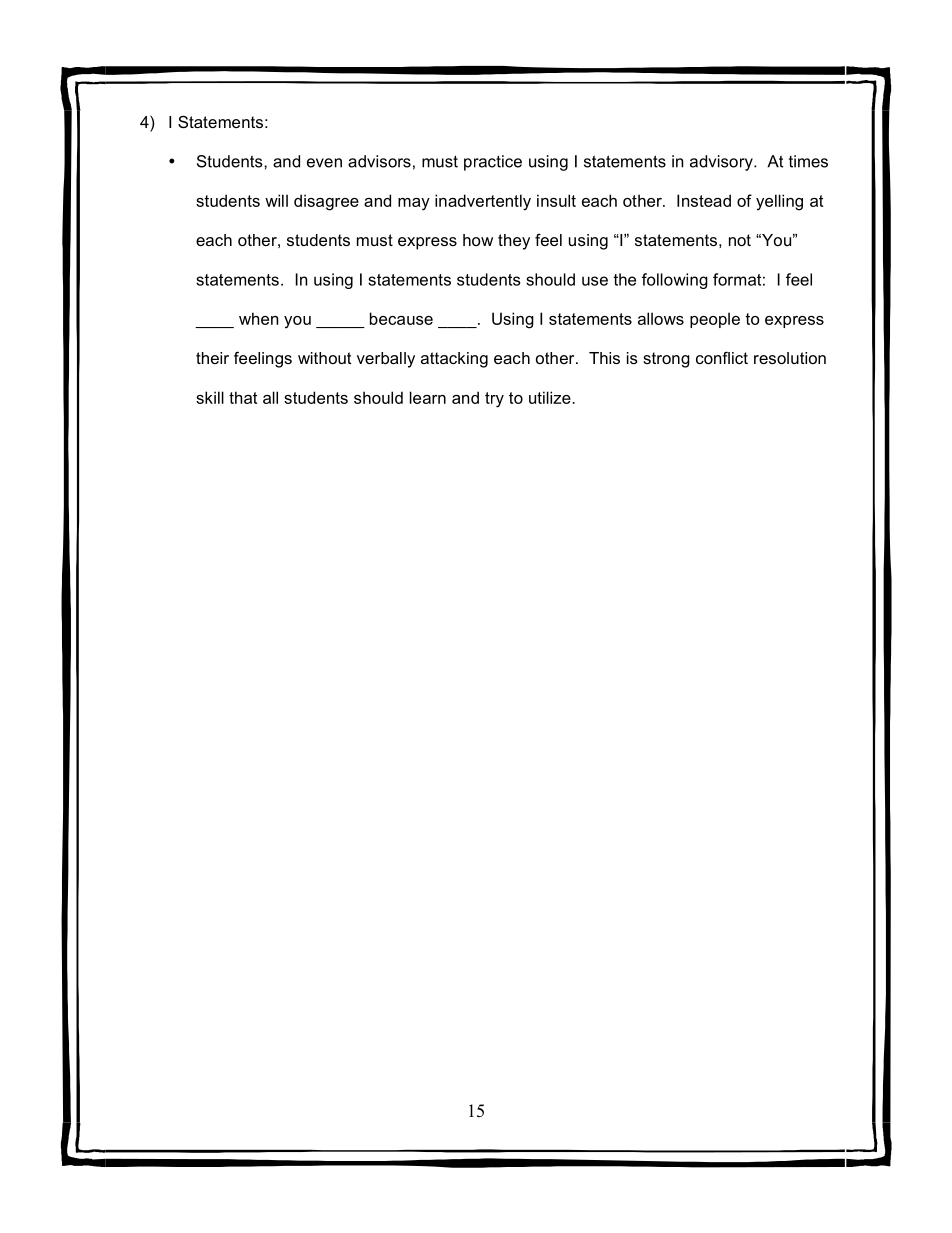 This screenshot has width=952, height=1233. Describe the element at coordinates (325, 358) in the screenshot. I see `without` at that location.
